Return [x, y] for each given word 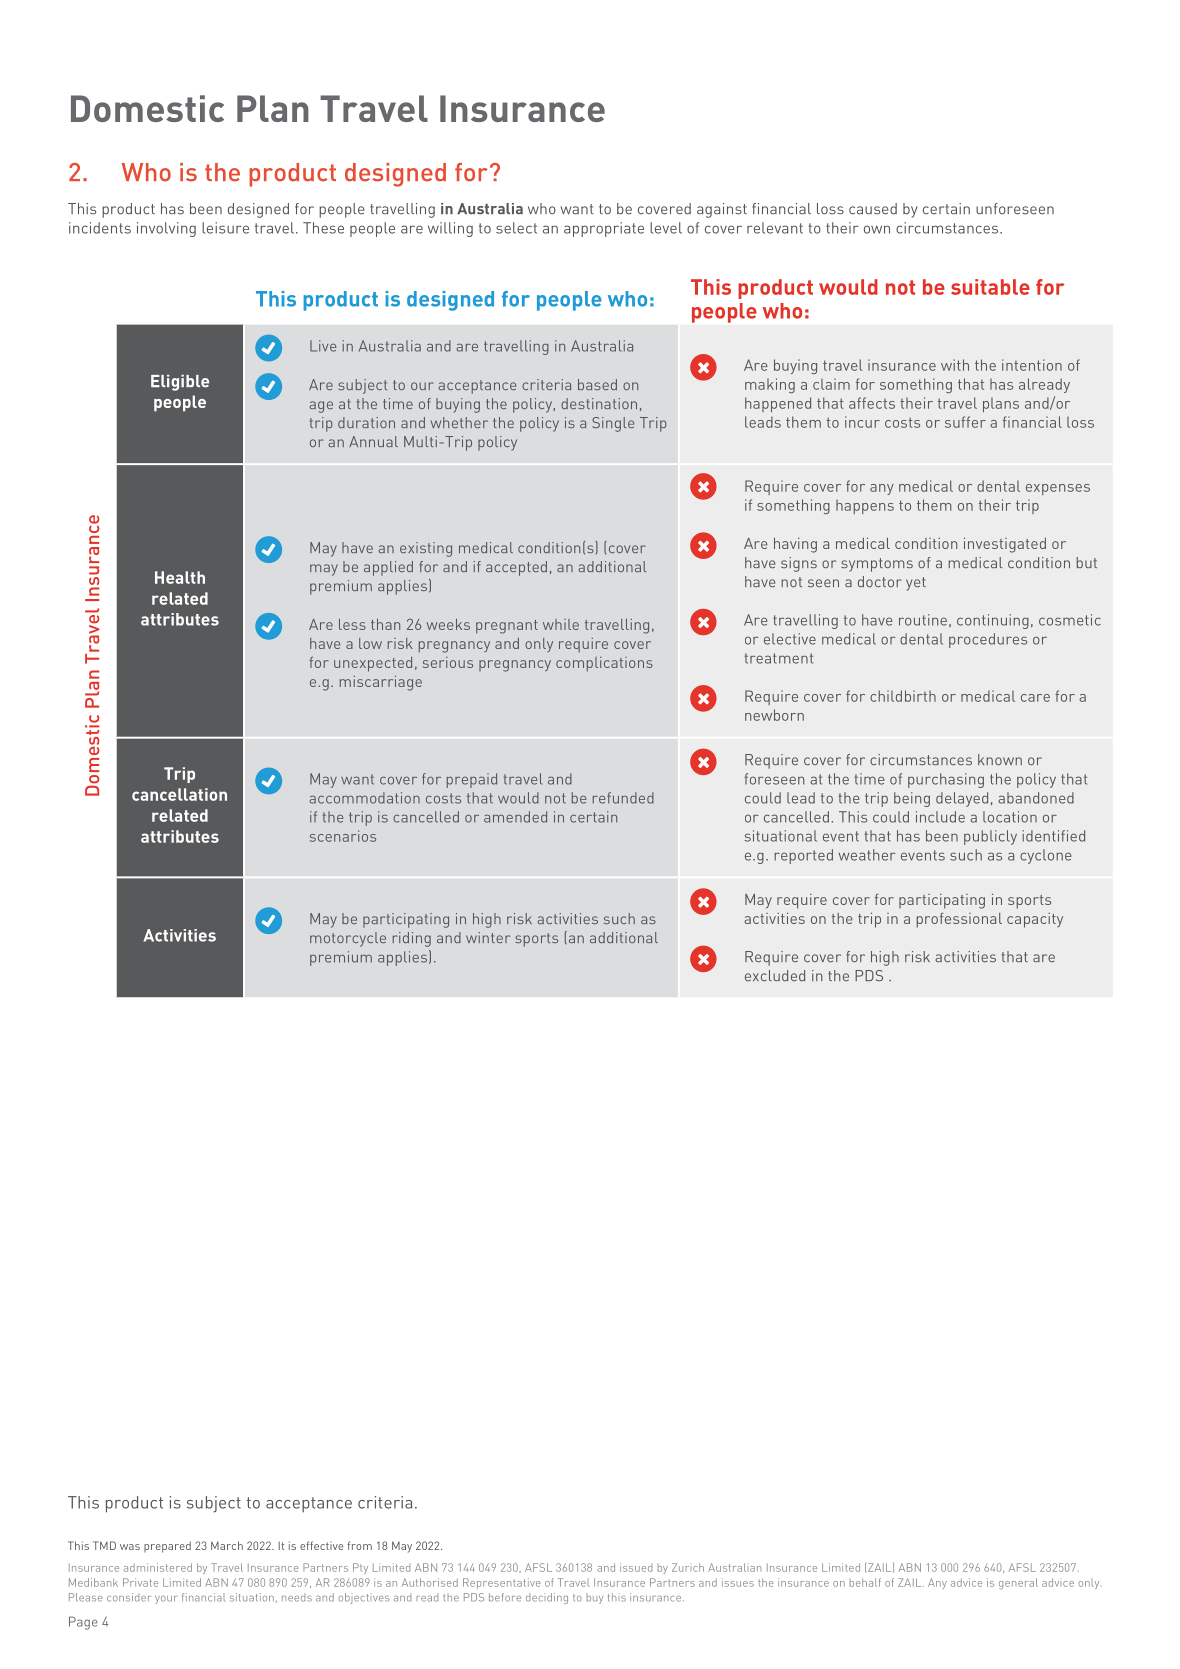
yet [916, 584]
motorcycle [348, 939]
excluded [775, 975]
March [227, 1545]
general [1018, 1583]
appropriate [604, 229]
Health [180, 577]
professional [959, 920]
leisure [225, 228]
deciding [547, 1598]
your [166, 1600]
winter [488, 937]
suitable [990, 287]
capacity [1035, 920]
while [561, 624]
